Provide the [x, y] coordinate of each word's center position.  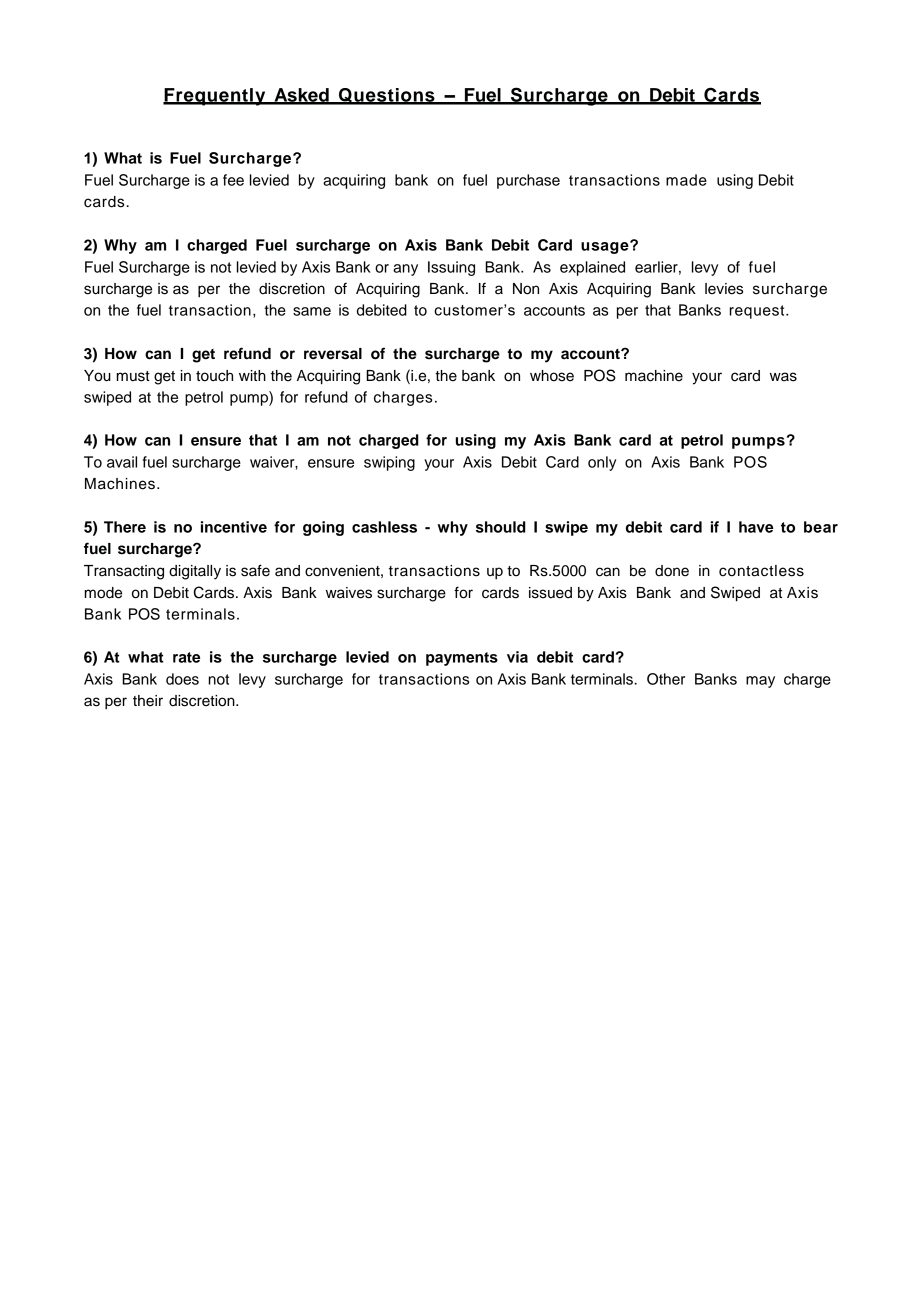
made [686, 180]
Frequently [215, 97]
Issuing [451, 268]
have [756, 527]
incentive [234, 527]
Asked [301, 96]
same [312, 311]
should [501, 527]
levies [724, 289]
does [182, 679]
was [783, 377]
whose [552, 376]
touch [214, 376]
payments [462, 659]
